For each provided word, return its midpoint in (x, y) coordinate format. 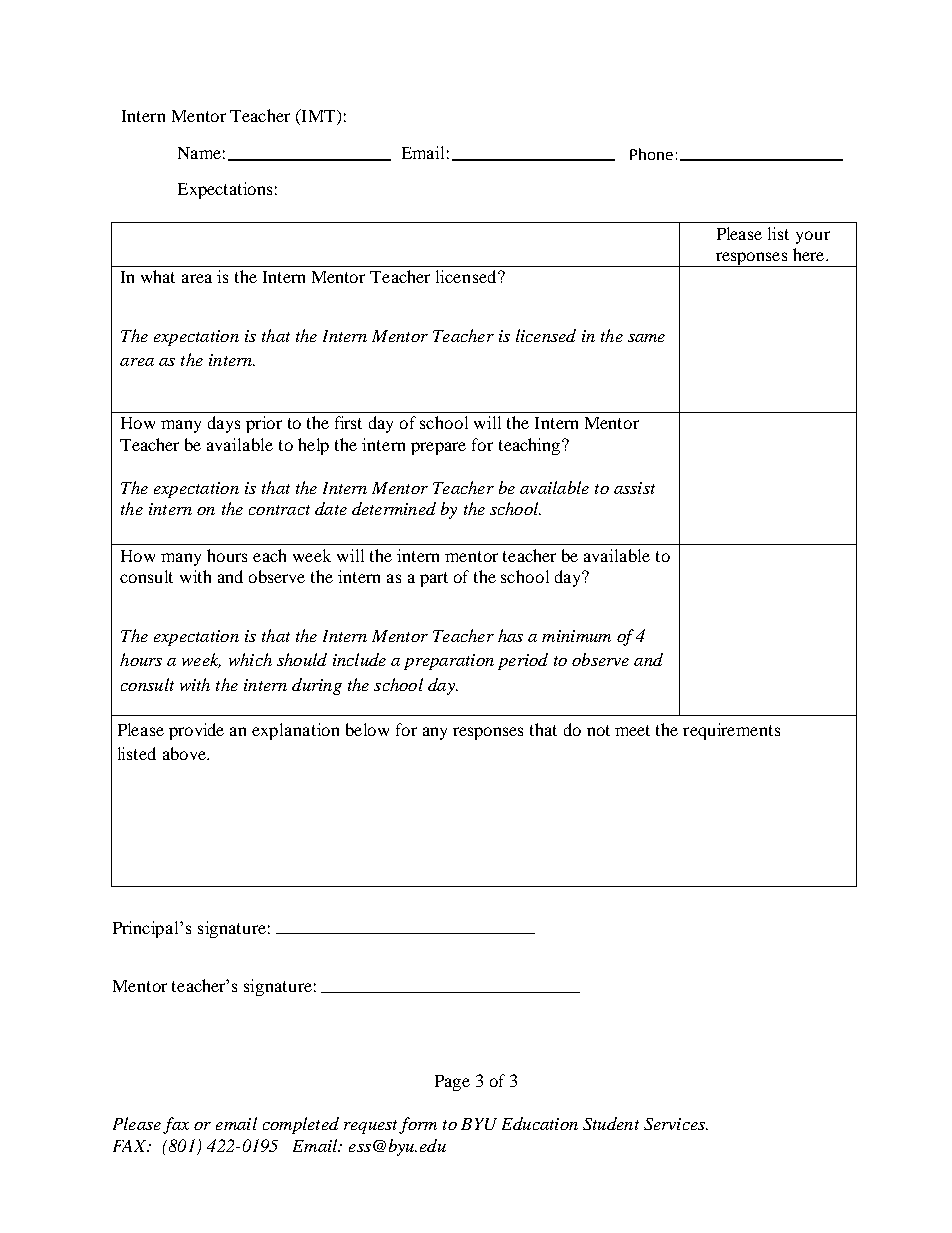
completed (301, 1125)
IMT (318, 115)
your (813, 237)
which (250, 659)
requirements (731, 731)
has (510, 635)
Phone (651, 154)
